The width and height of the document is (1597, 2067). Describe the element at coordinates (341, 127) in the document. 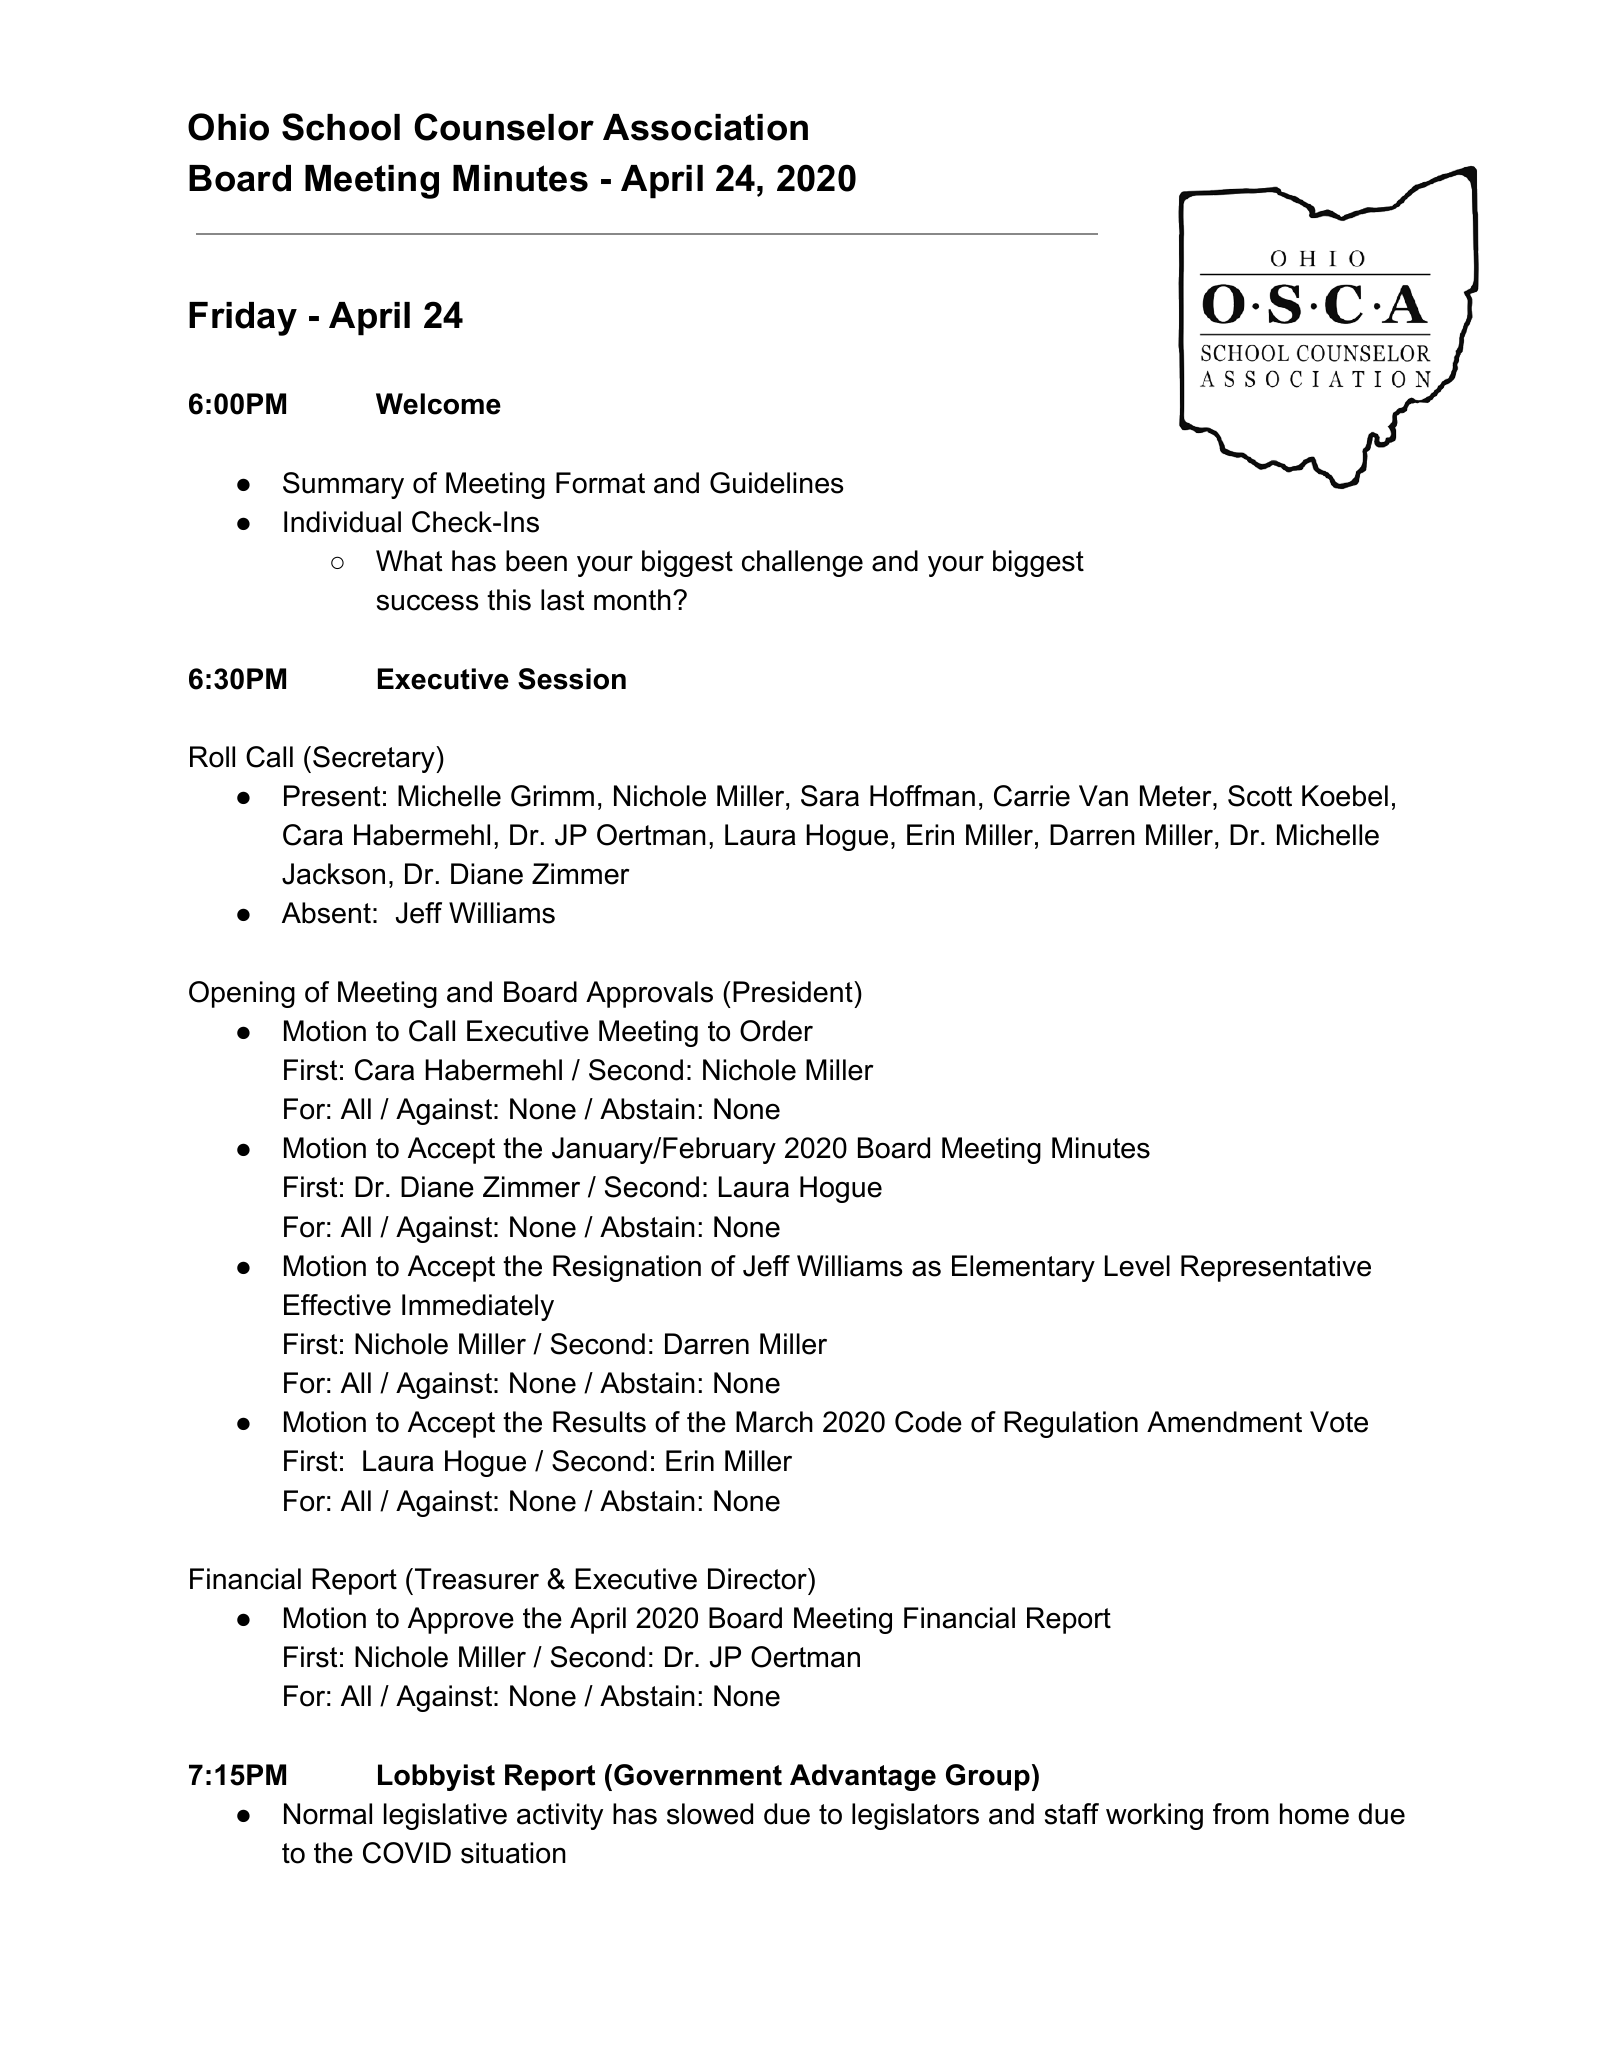

I see `School` at that location.
